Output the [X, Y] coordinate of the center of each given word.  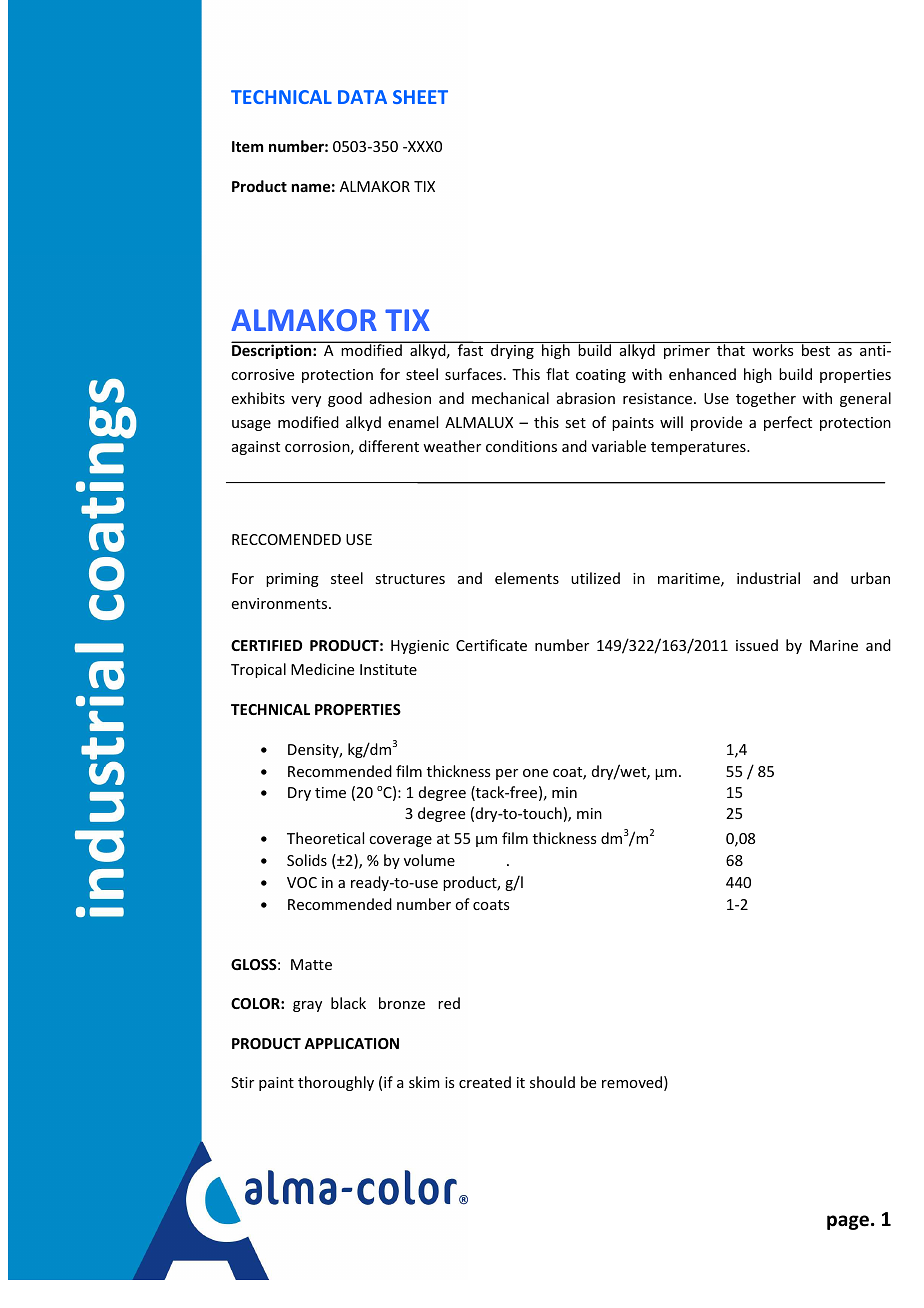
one [535, 773]
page [848, 1222]
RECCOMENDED [286, 539]
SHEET [420, 97]
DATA [362, 97]
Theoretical [325, 838]
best [816, 350]
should [552, 1082]
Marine [834, 645]
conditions [521, 446]
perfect [788, 423]
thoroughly [336, 1083]
